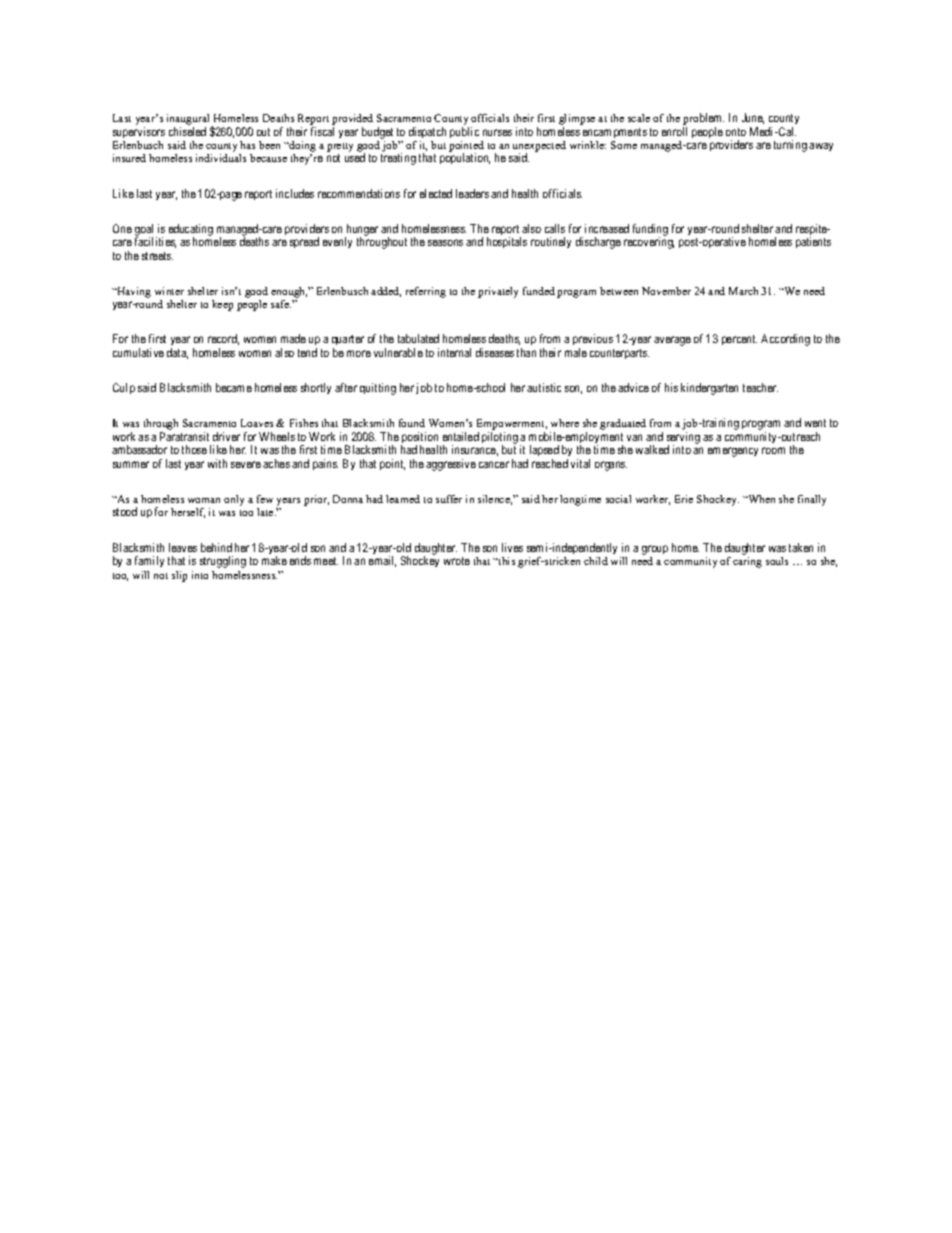 This screenshot has height=1233, width=952. What do you see at coordinates (223, 562) in the screenshot?
I see `struggling` at bounding box center [223, 562].
